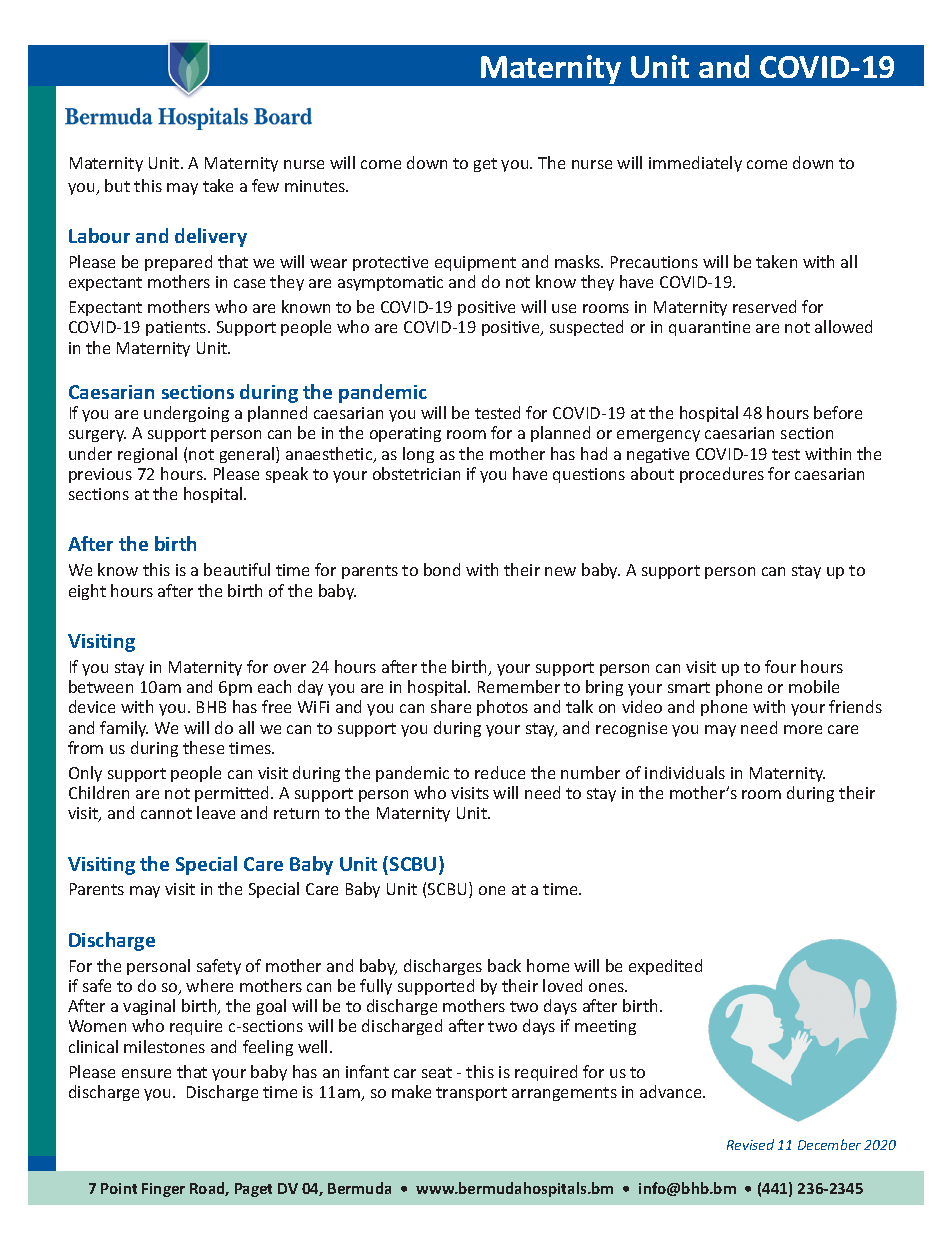 The image size is (952, 1233). I want to click on Finger, so click(163, 1190).
